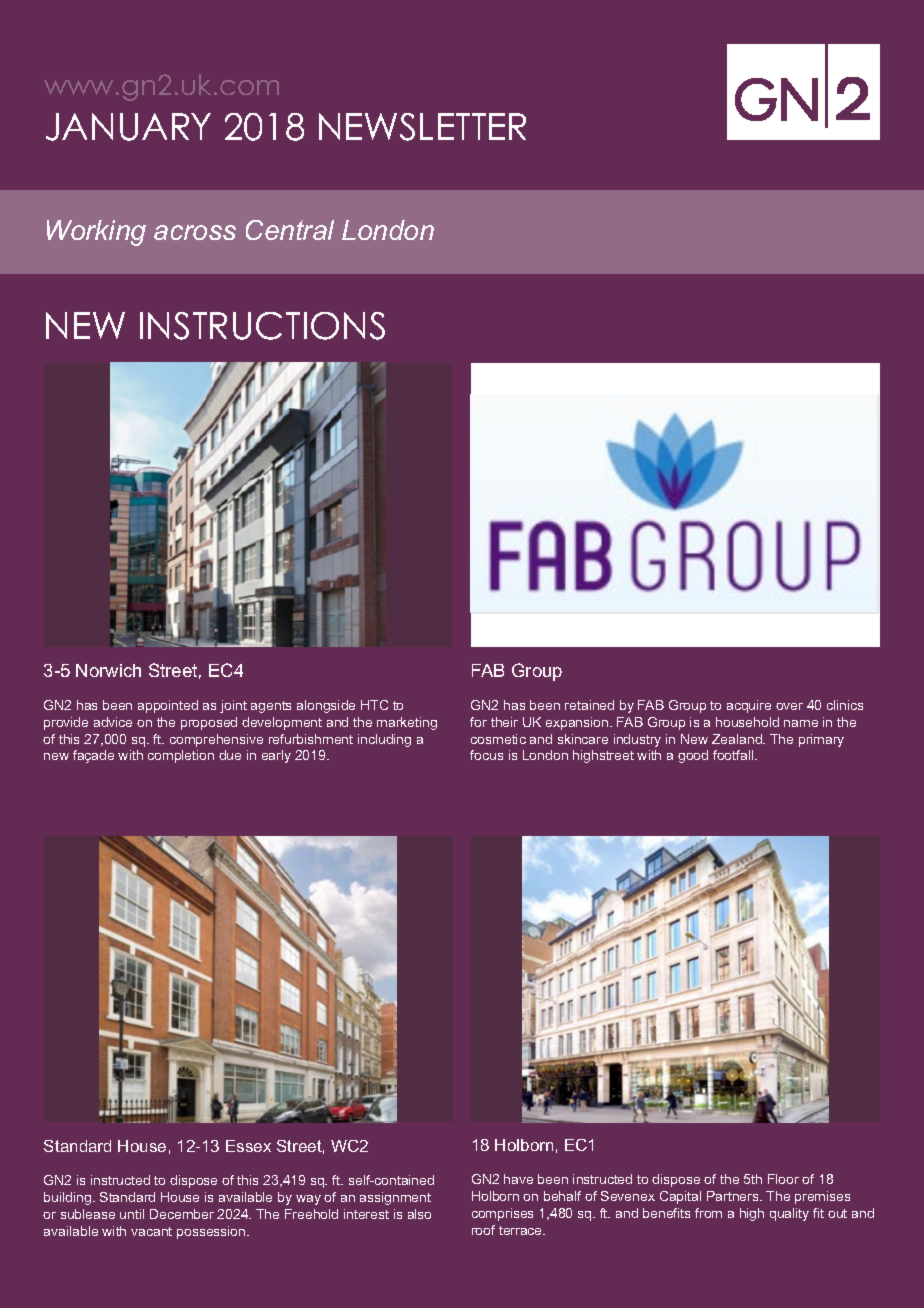 The height and width of the screenshot is (1308, 924). I want to click on appointed, so click(168, 706).
